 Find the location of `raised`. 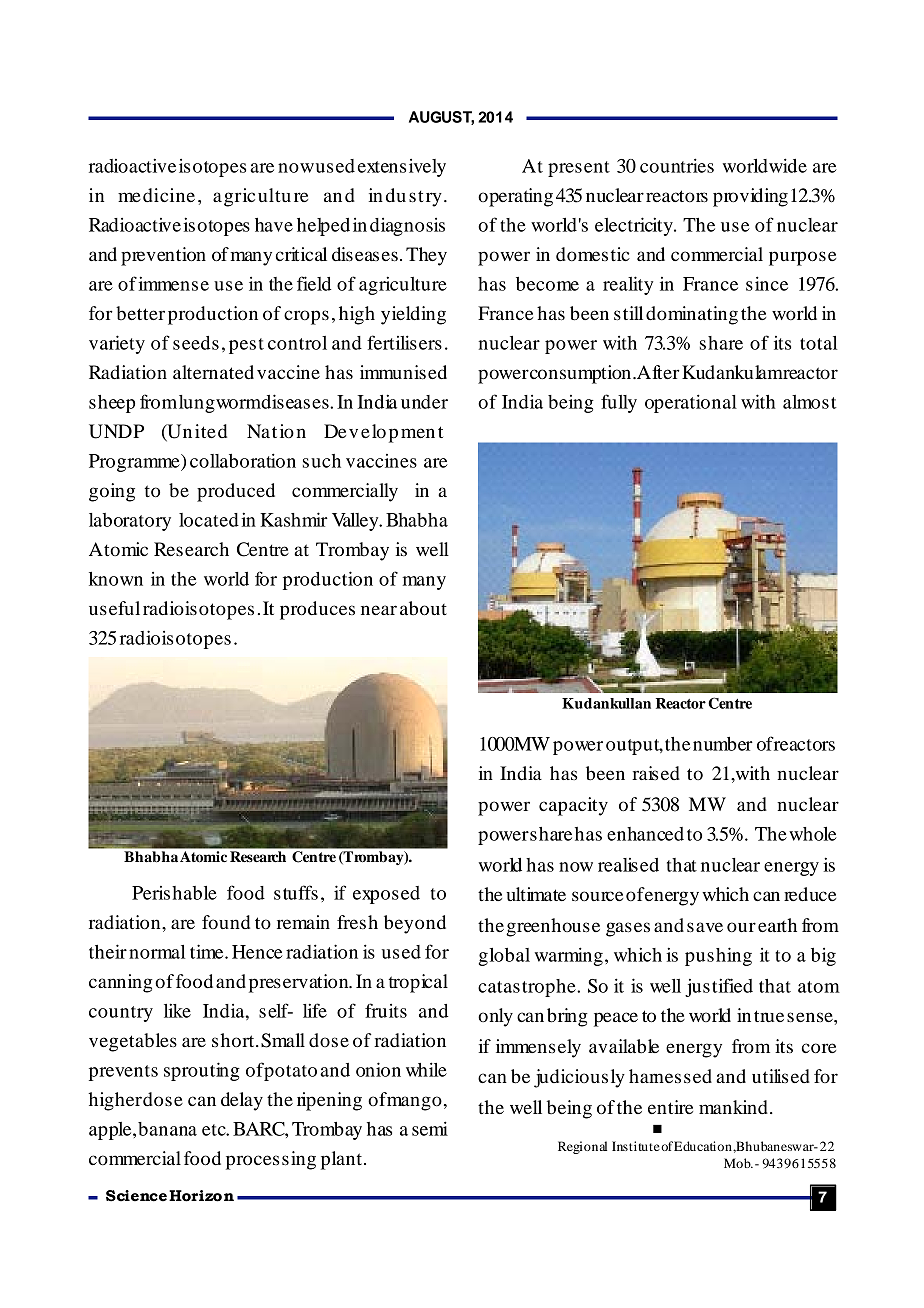

raised is located at coordinates (656, 773).
